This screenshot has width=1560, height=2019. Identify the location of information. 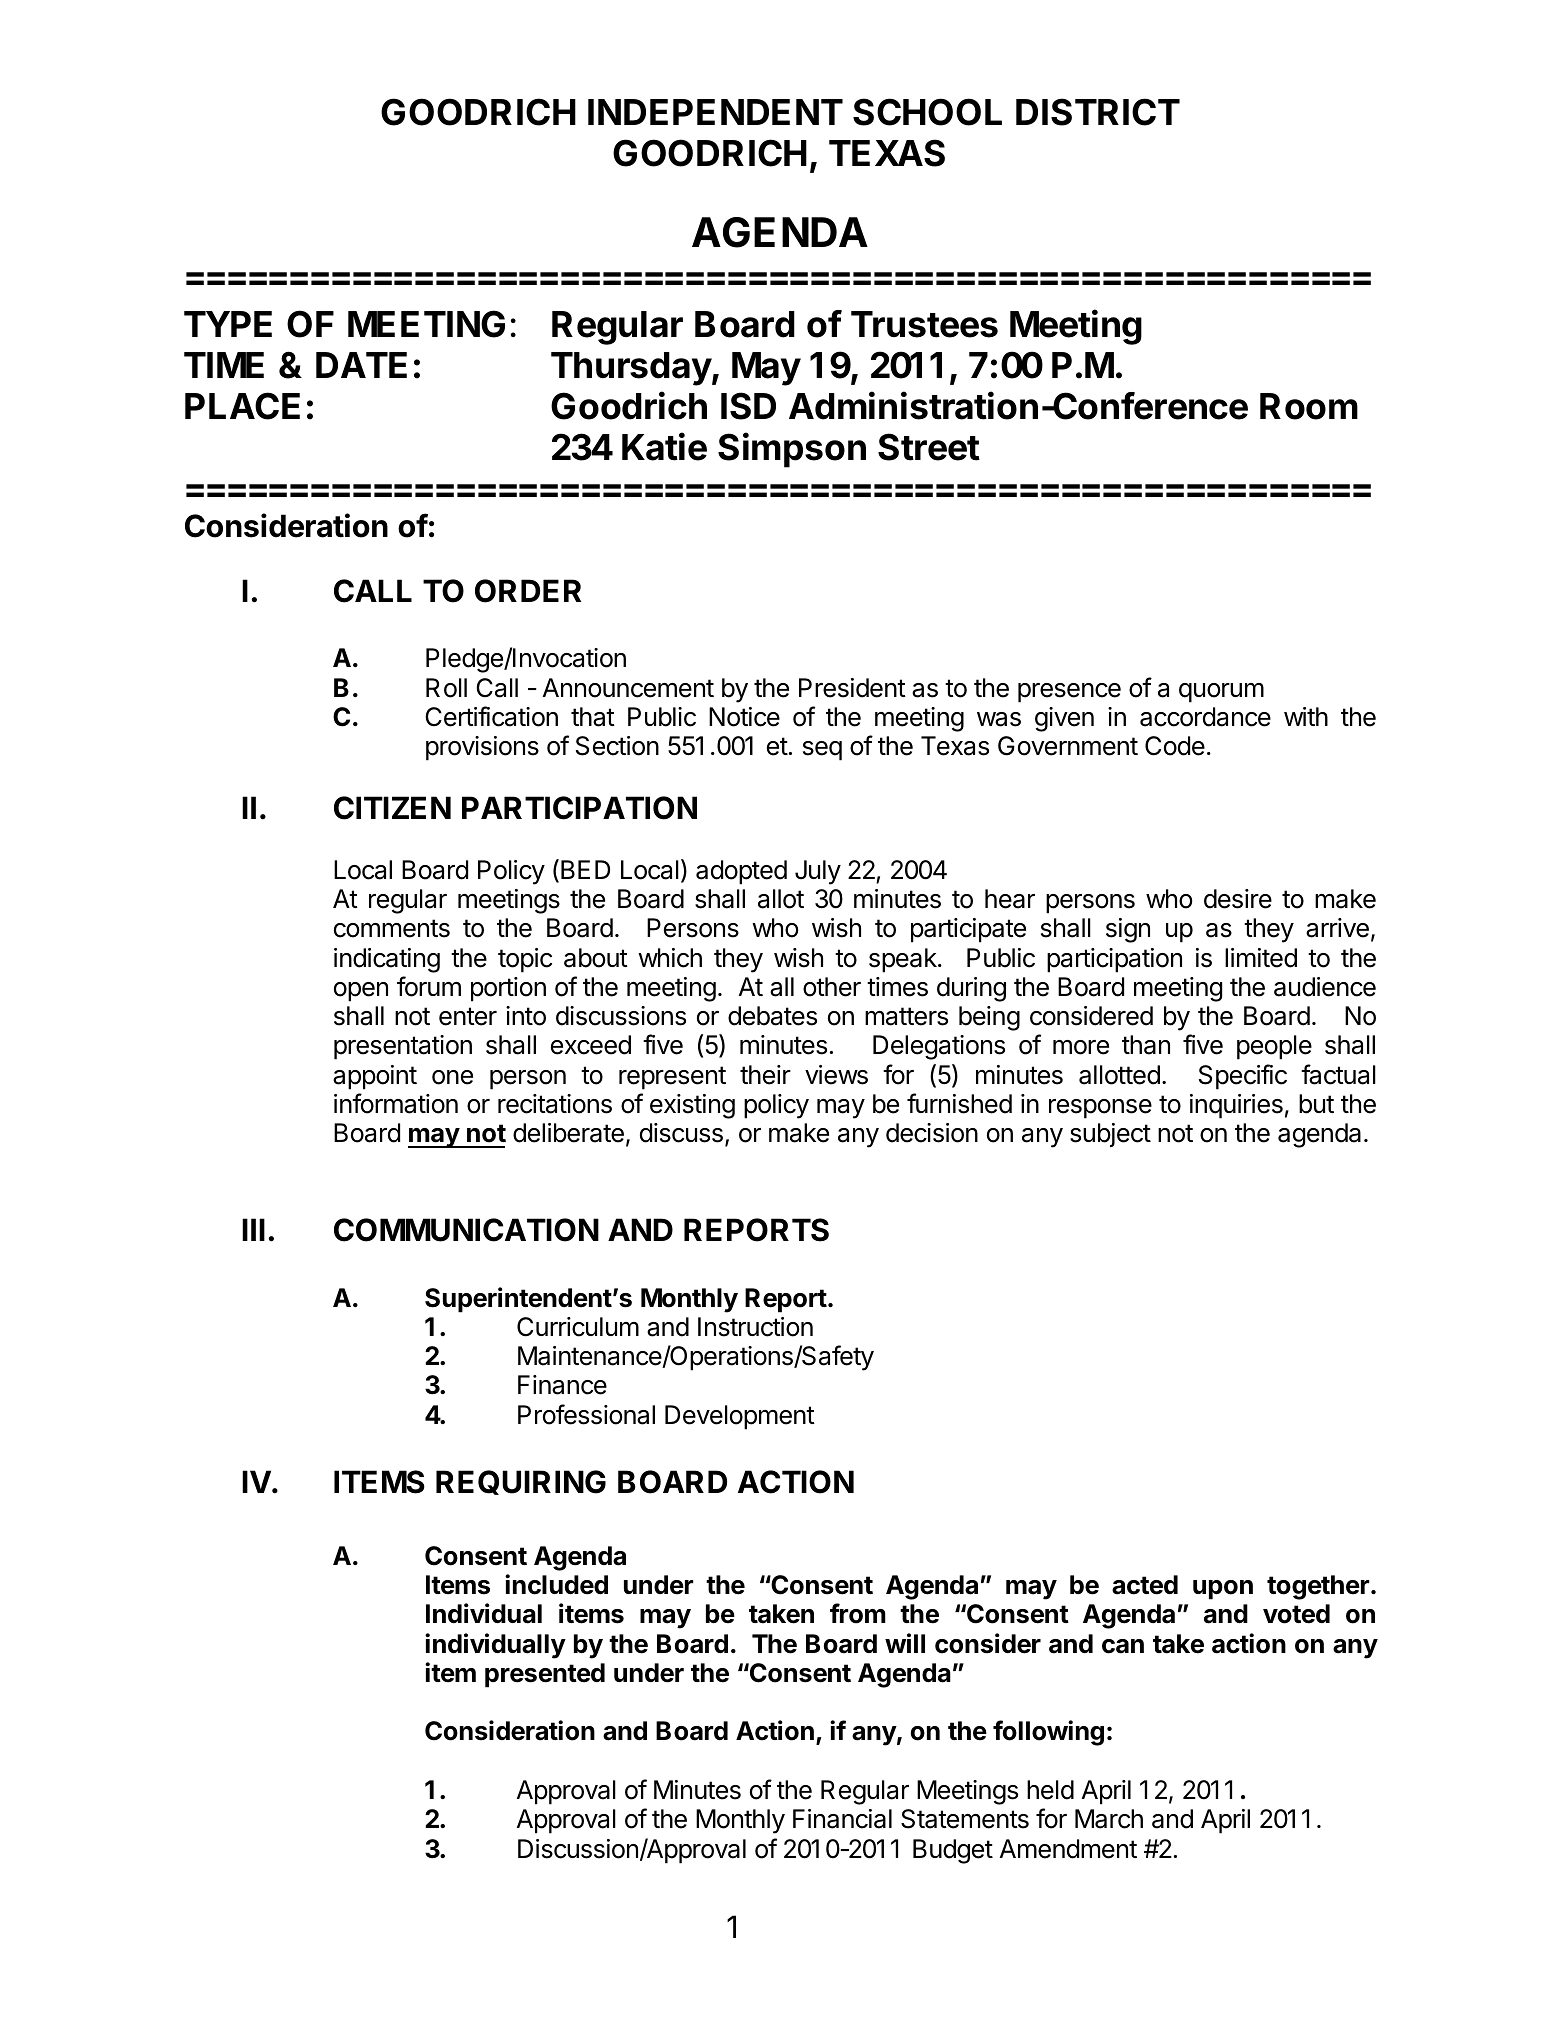
(396, 1103).
